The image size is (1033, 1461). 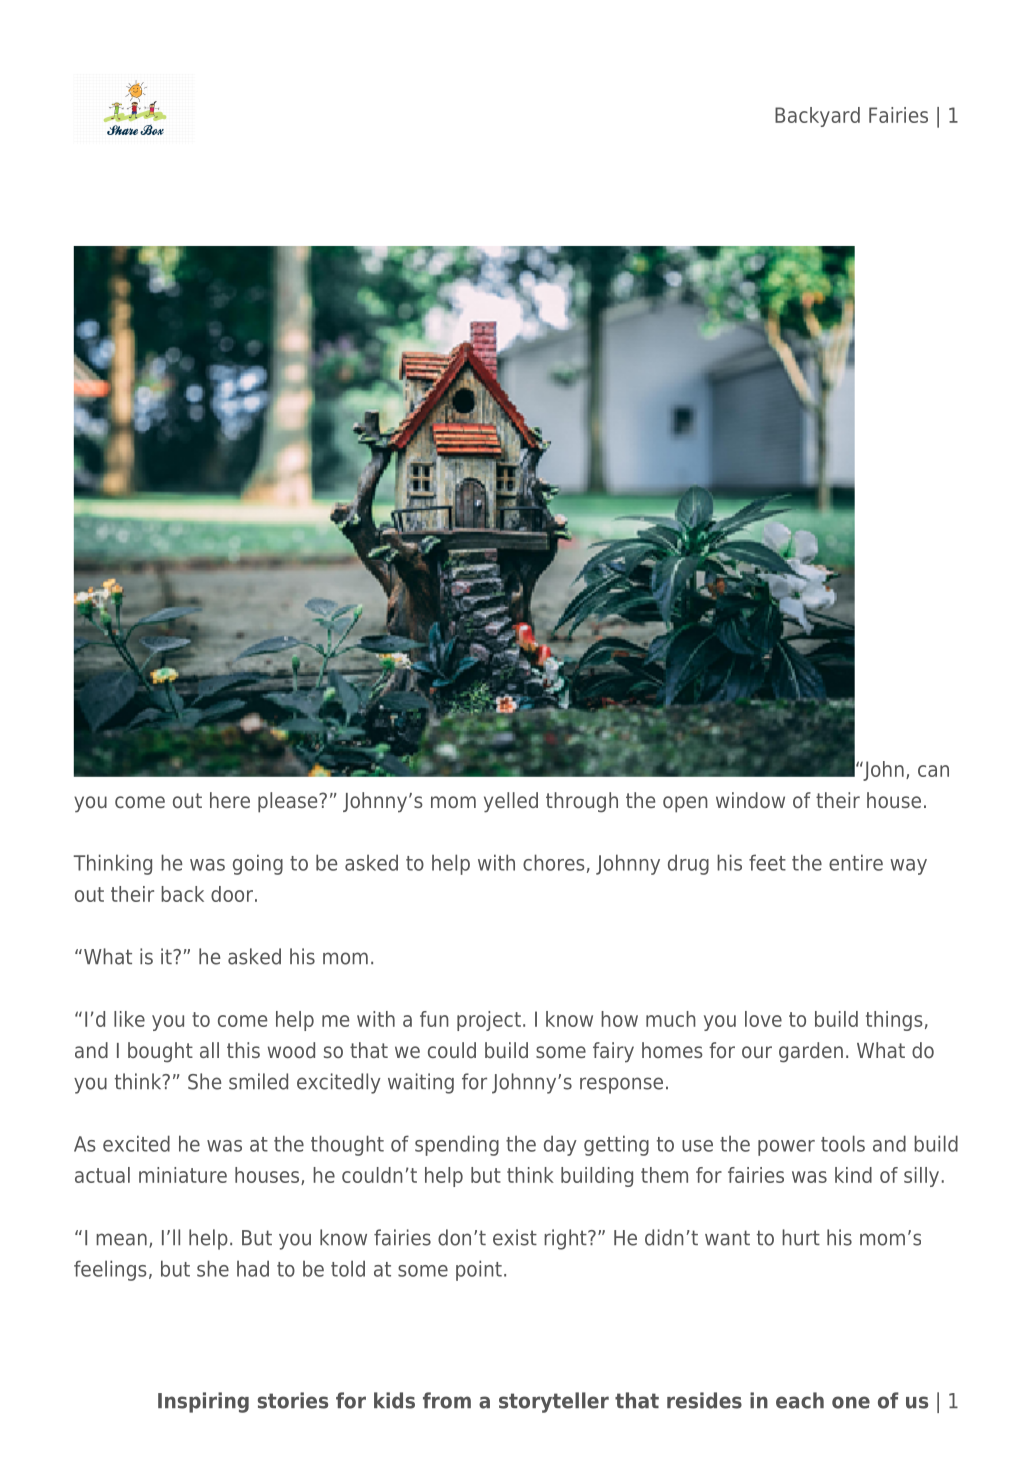 I want to click on hurt, so click(x=801, y=1237).
